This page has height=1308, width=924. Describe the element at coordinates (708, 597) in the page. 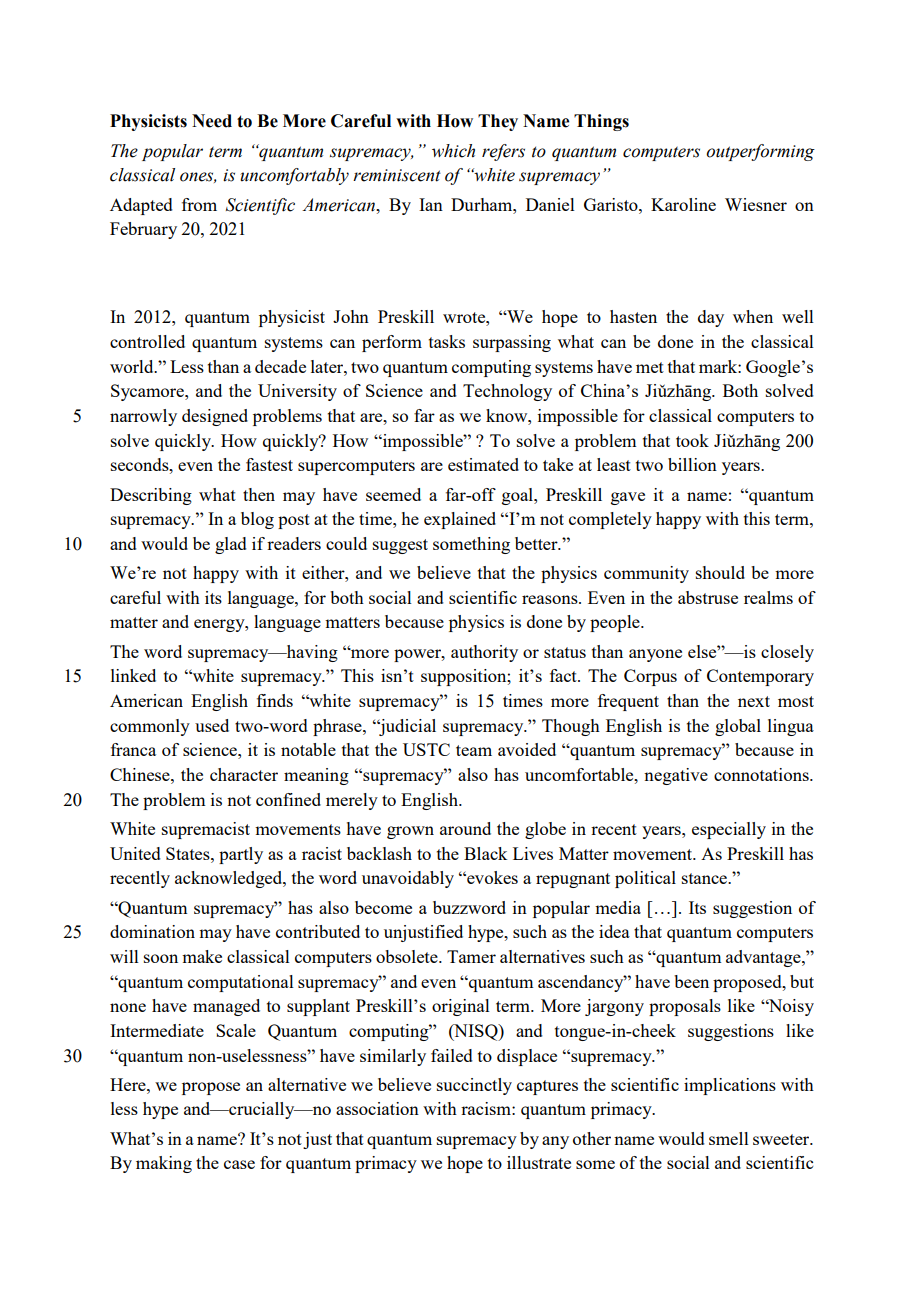

I see `abstruse` at that location.
